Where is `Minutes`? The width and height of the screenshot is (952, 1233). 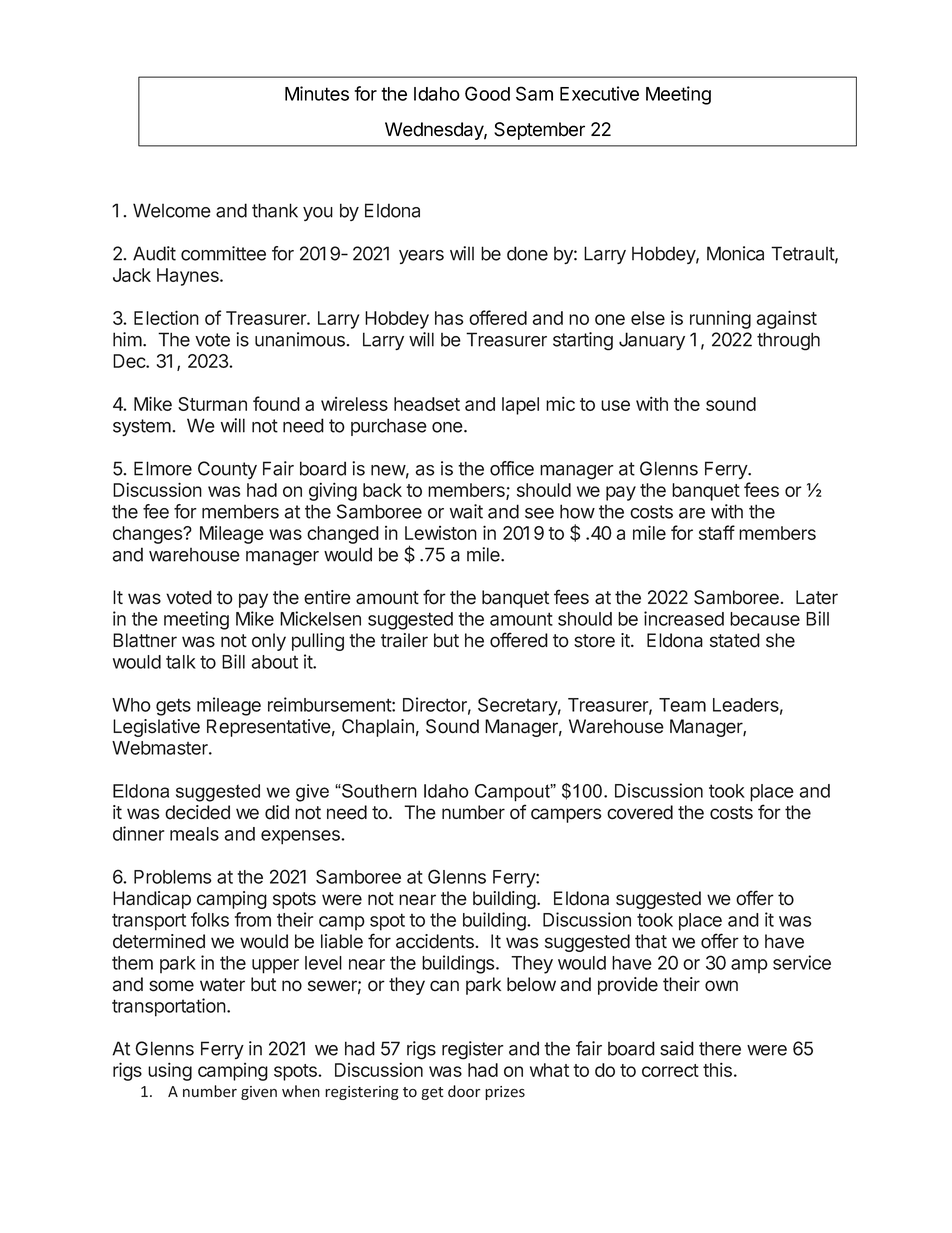
Minutes is located at coordinates (317, 93).
